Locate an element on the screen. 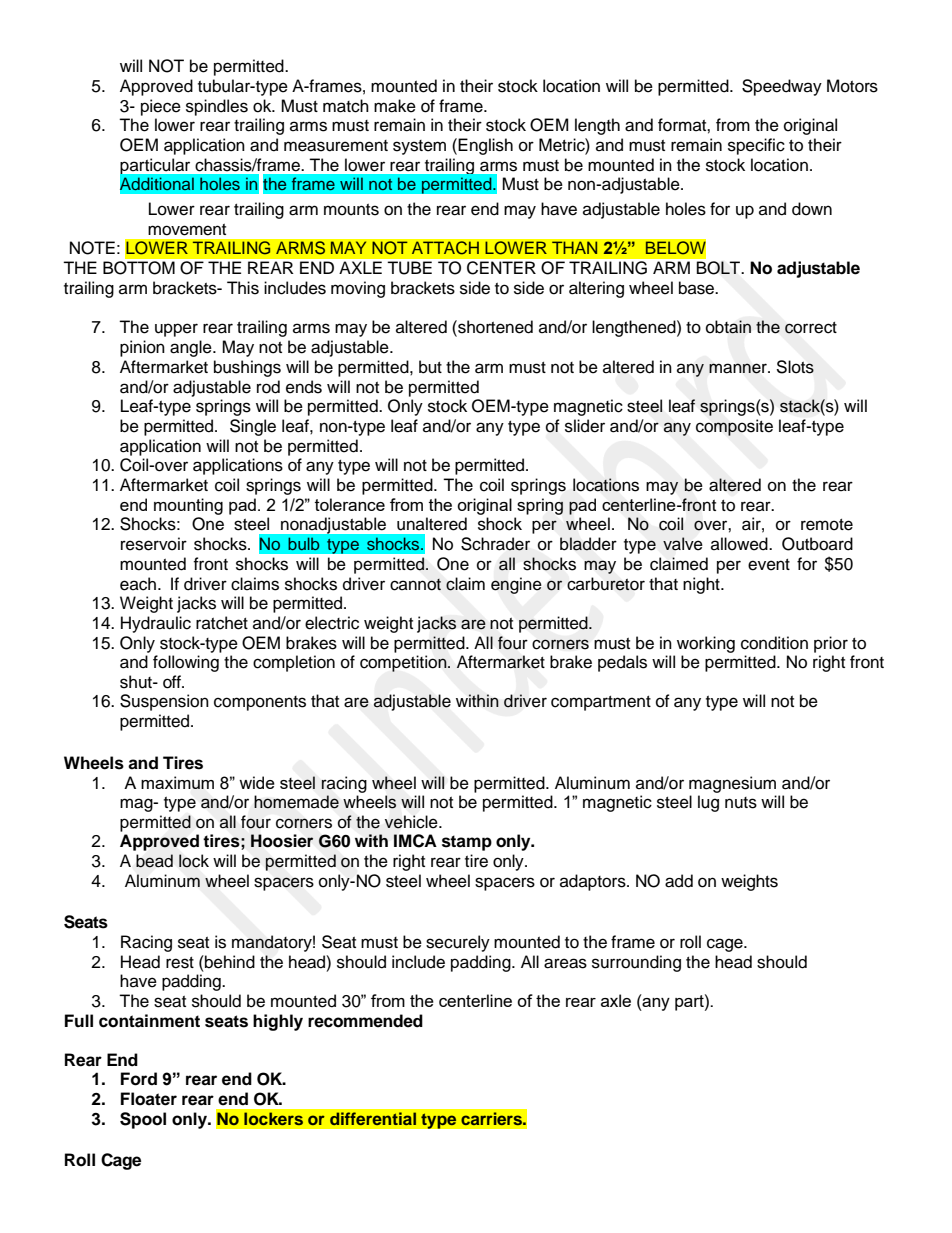  event is located at coordinates (769, 565).
